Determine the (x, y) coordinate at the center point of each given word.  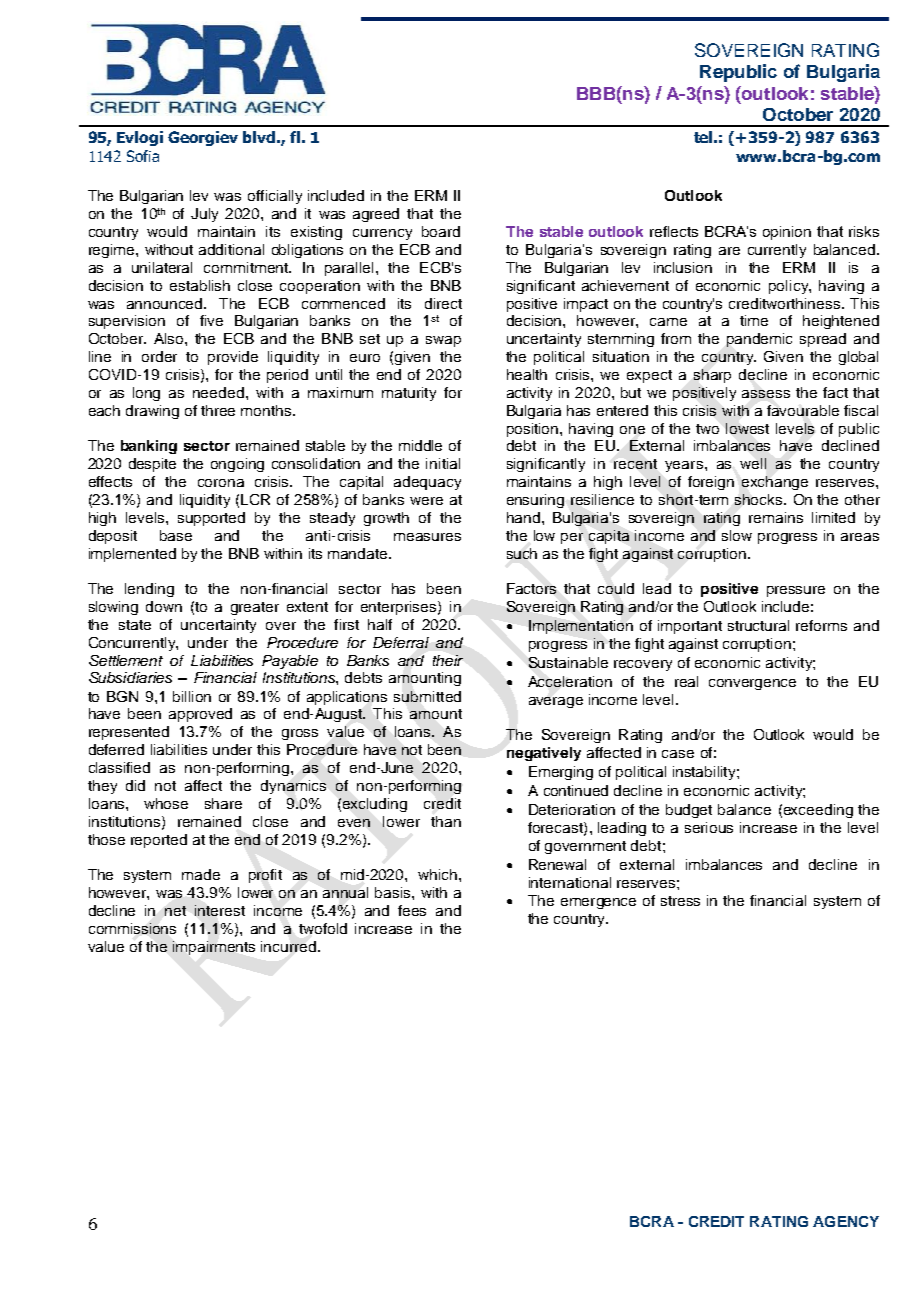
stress (680, 901)
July (204, 215)
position (534, 430)
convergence (752, 684)
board (441, 231)
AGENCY (846, 1221)
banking (149, 447)
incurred (290, 946)
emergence (598, 903)
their (448, 660)
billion (192, 696)
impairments (214, 948)
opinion (787, 233)
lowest (747, 428)
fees (412, 910)
